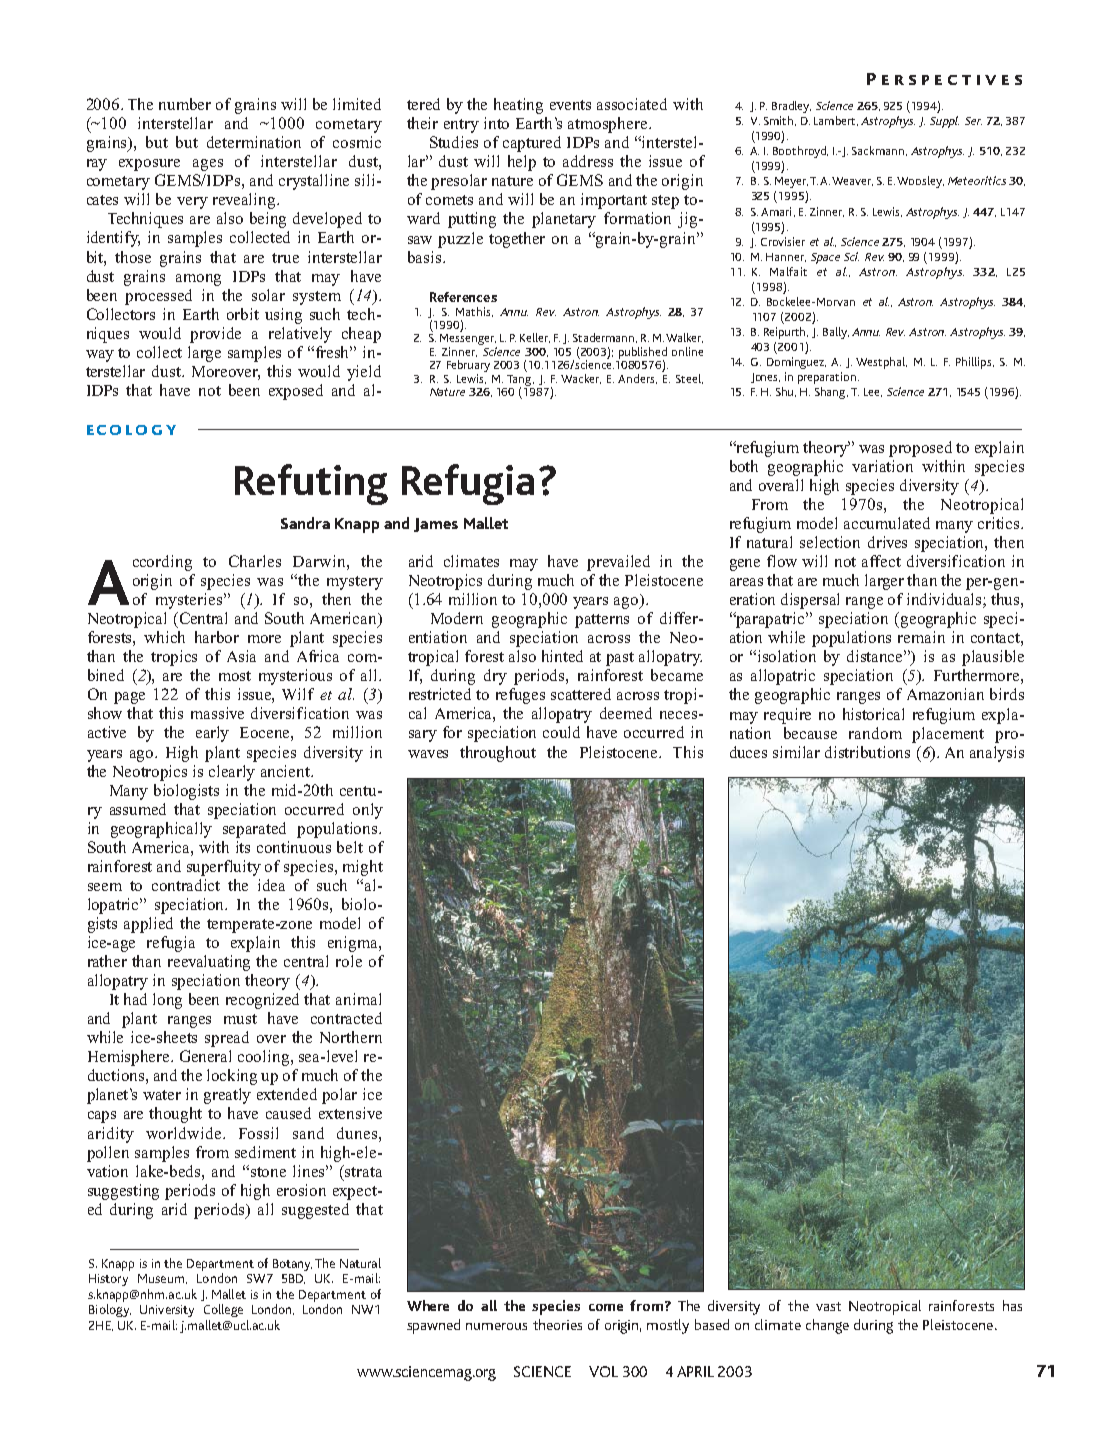  What do you see at coordinates (255, 561) in the page?
I see `Charles` at bounding box center [255, 561].
